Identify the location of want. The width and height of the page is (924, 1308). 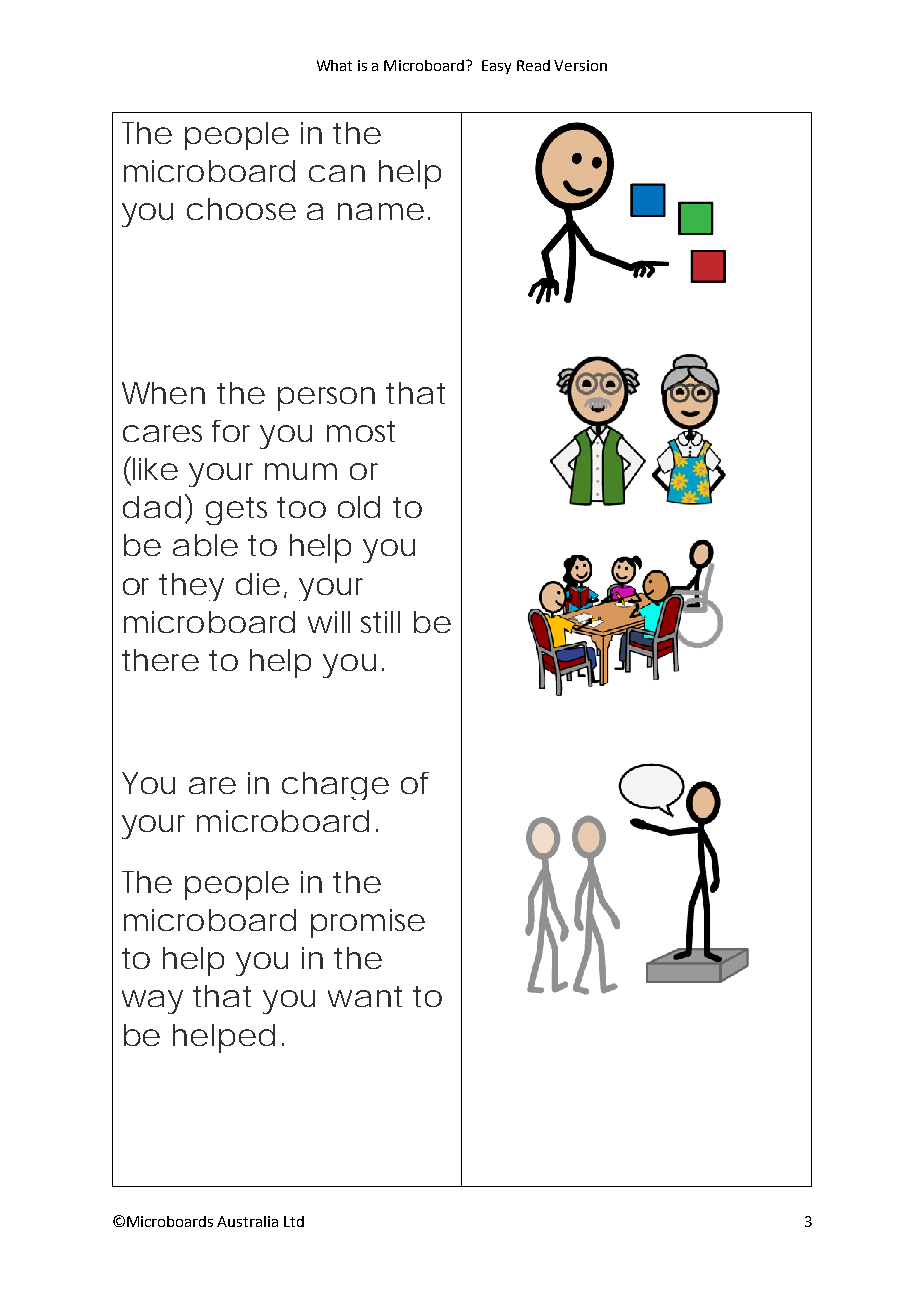
(365, 996).
